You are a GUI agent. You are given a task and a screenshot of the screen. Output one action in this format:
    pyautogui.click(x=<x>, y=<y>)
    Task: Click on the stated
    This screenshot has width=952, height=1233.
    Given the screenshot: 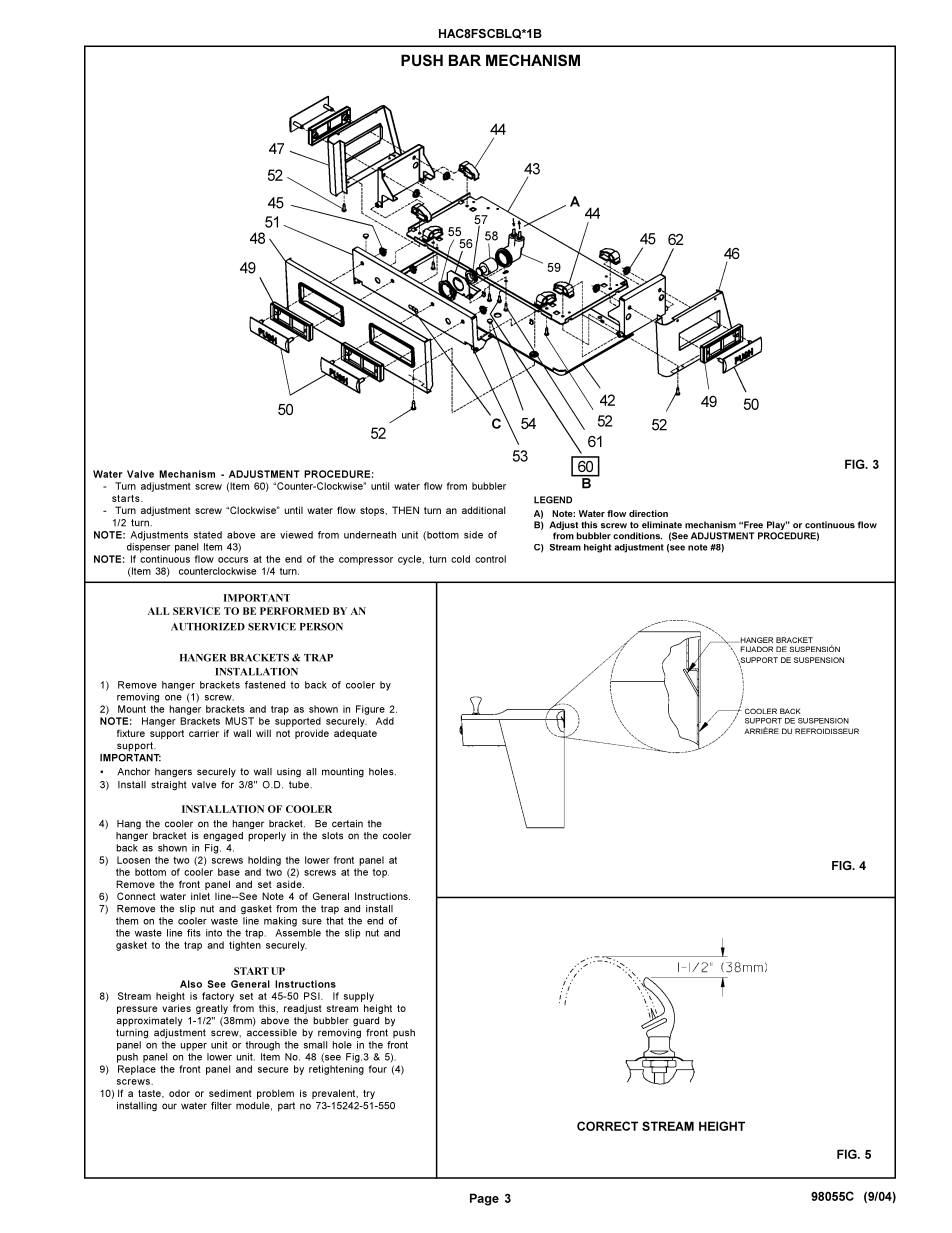 What is the action you would take?
    pyautogui.click(x=208, y=535)
